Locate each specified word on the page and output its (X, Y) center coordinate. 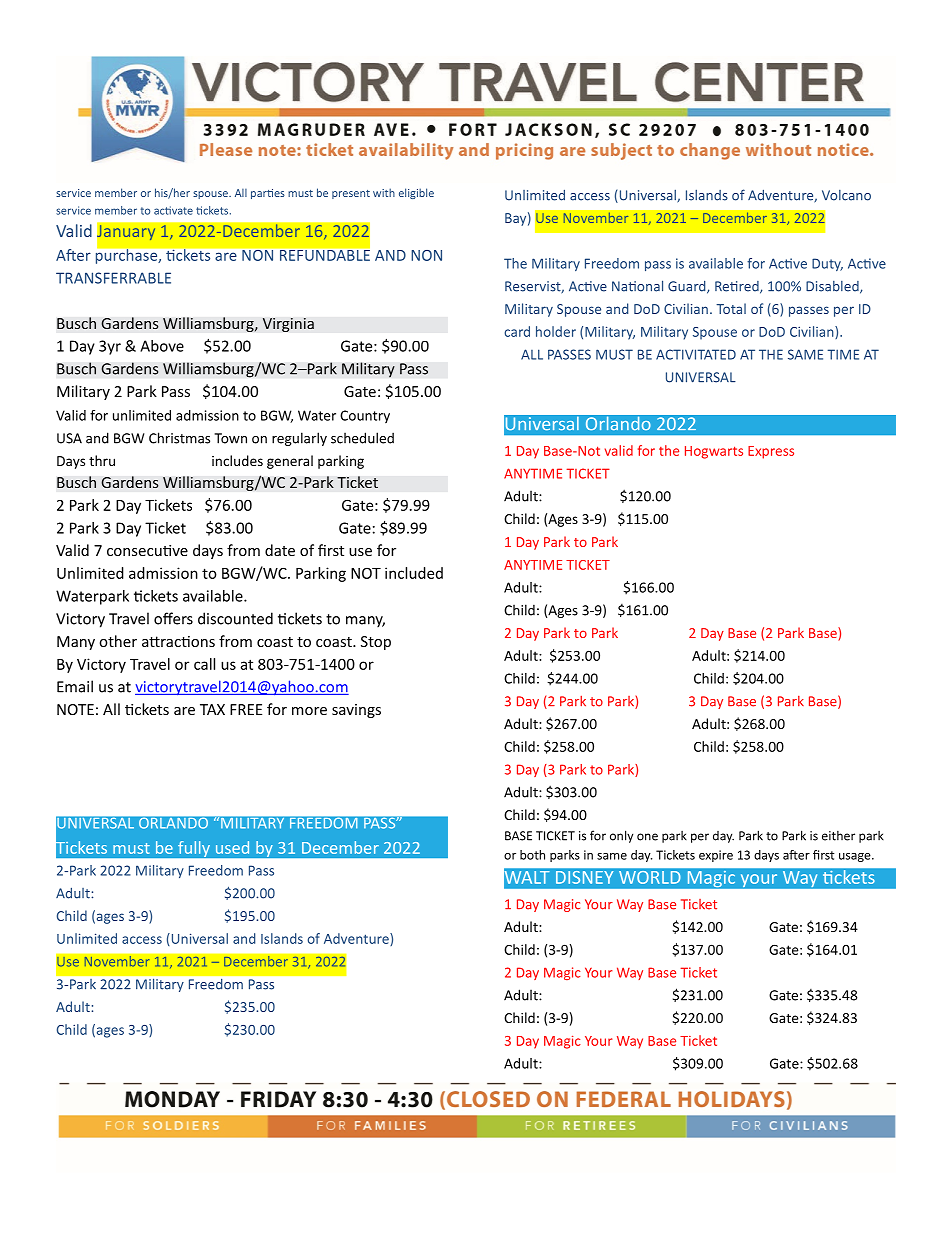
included (414, 573)
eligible (416, 193)
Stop (376, 643)
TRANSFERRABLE (113, 278)
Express (771, 452)
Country (365, 416)
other (118, 641)
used (232, 847)
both (532, 855)
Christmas (179, 438)
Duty (827, 264)
